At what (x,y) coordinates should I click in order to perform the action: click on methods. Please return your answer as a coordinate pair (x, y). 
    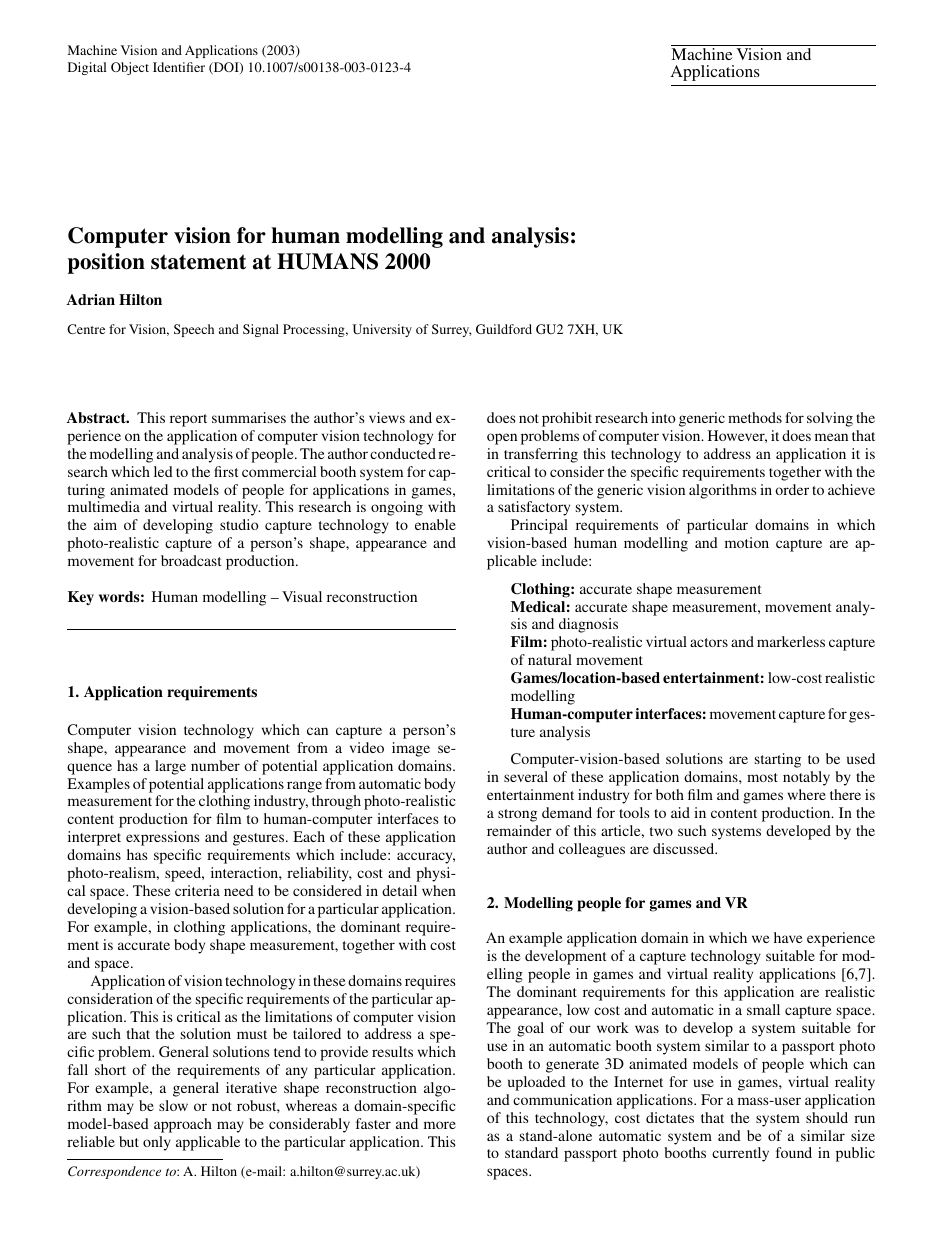
    Looking at the image, I should click on (755, 417).
